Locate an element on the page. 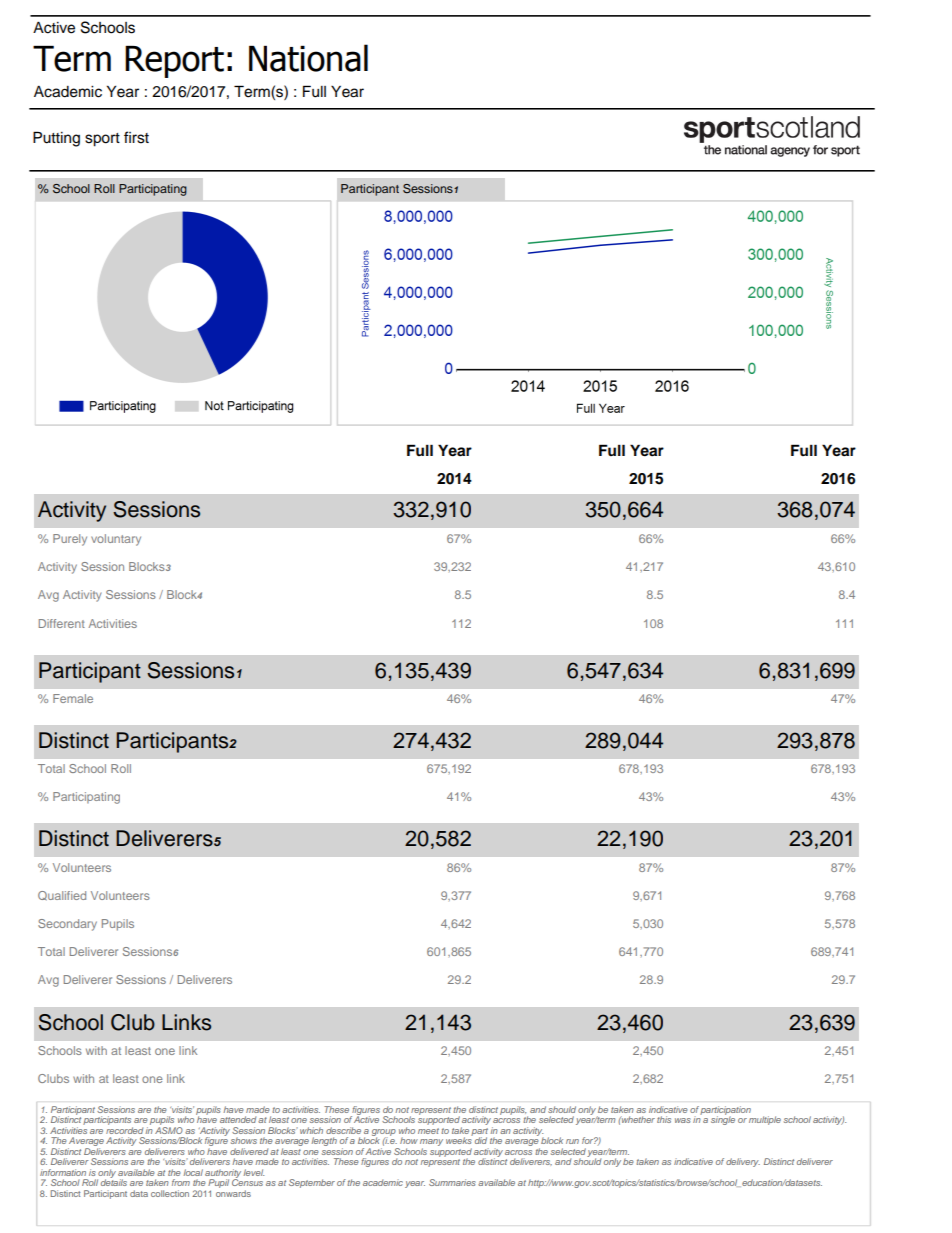  Female is located at coordinates (73, 698).
